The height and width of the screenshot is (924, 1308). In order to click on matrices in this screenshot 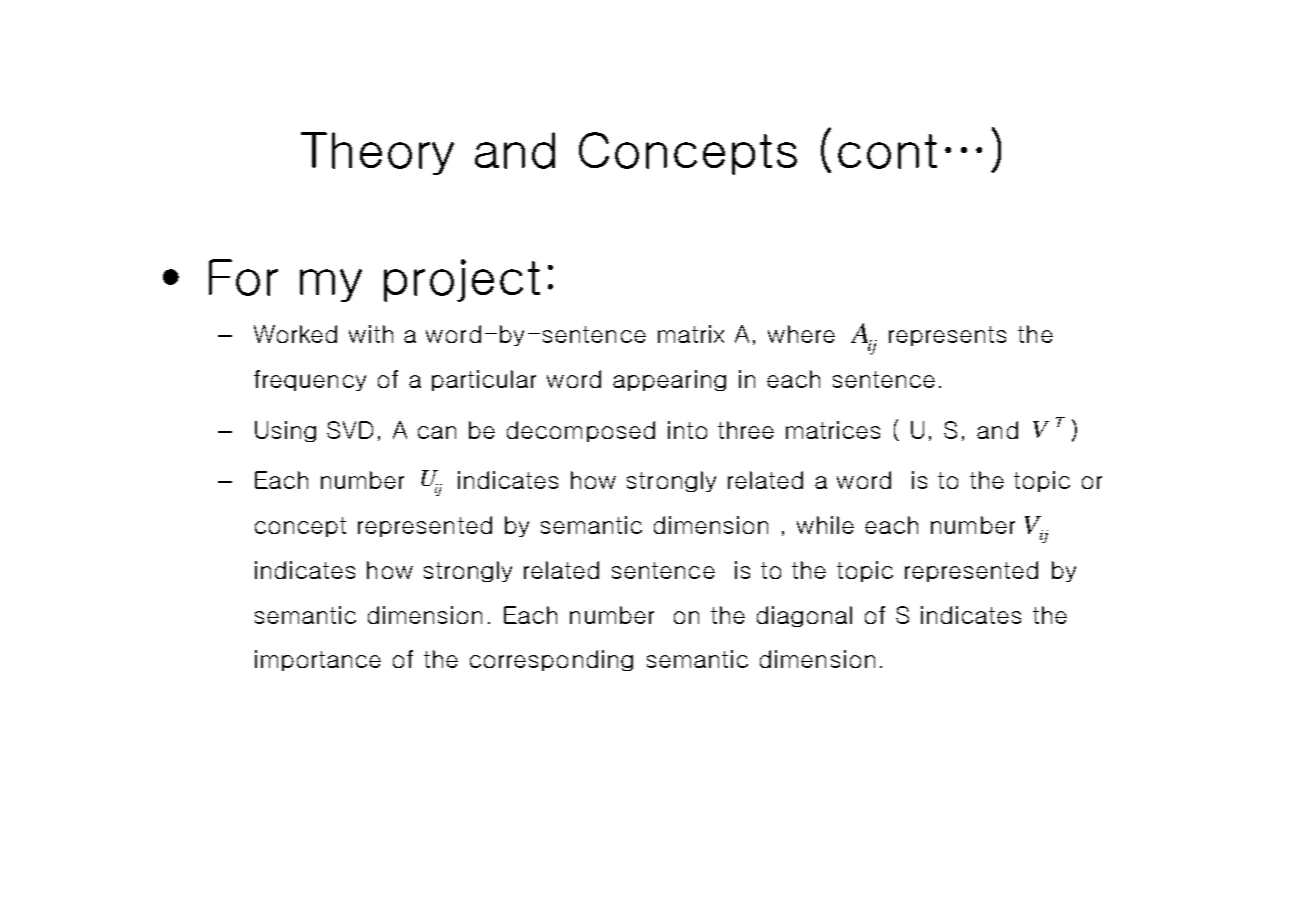, I will do `click(833, 430)`.
